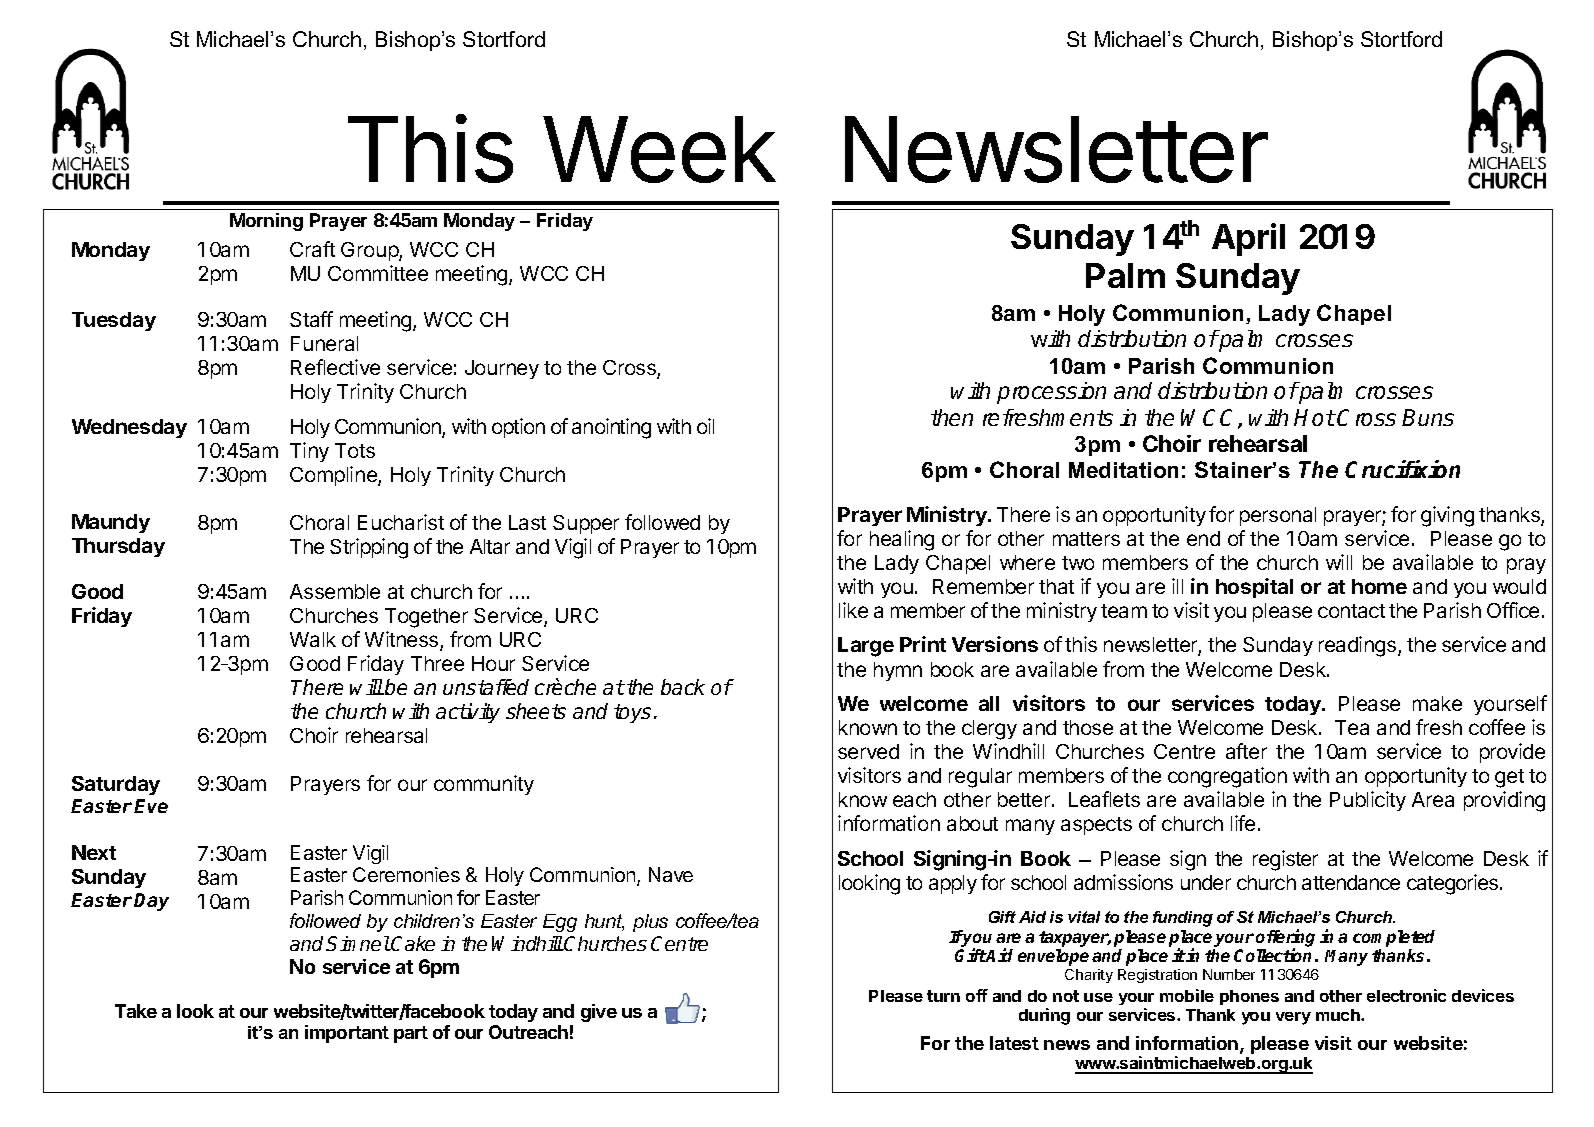 The height and width of the image is (1127, 1594). I want to click on served, so click(868, 751).
